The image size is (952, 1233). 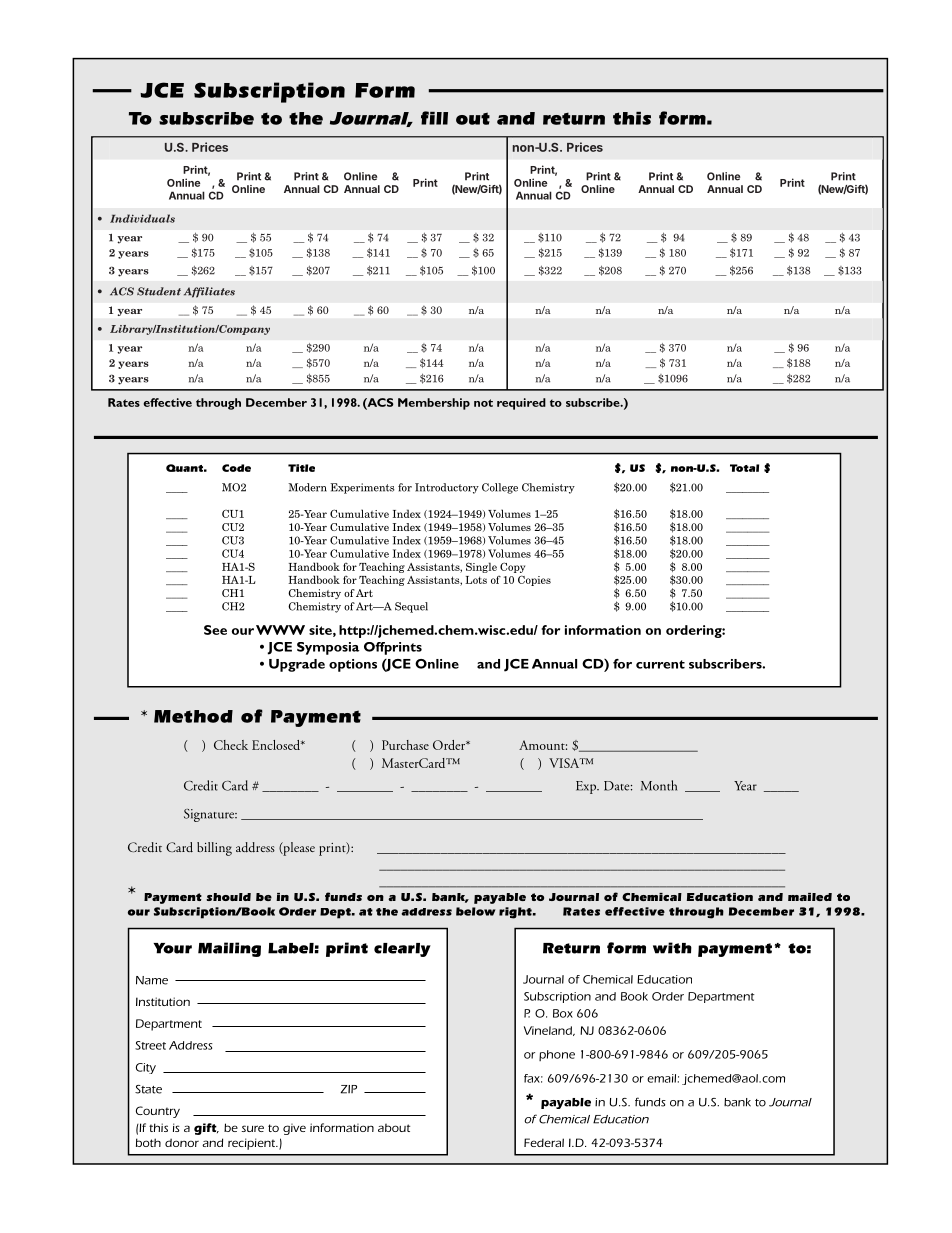 I want to click on with, so click(x=672, y=948).
